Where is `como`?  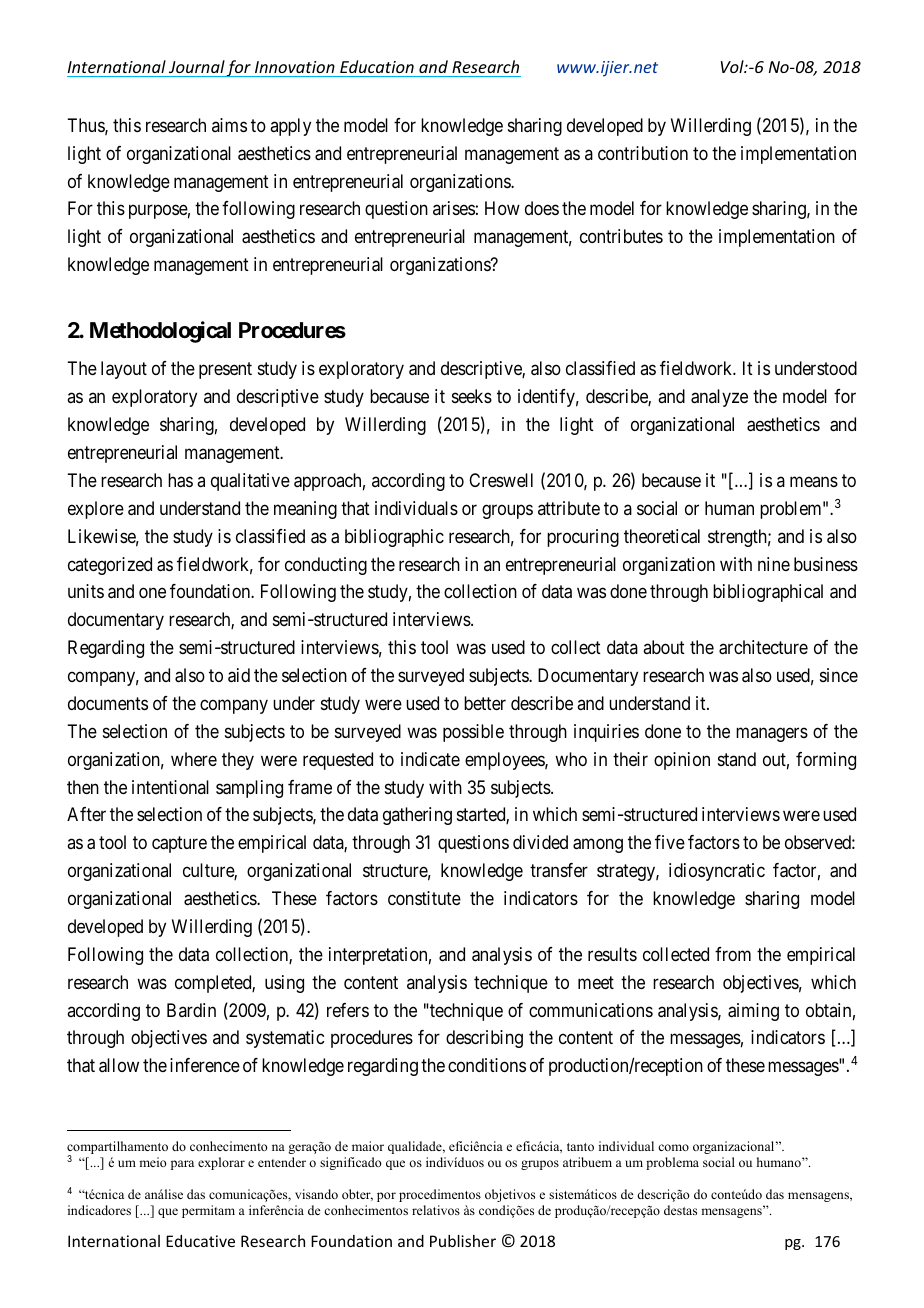 como is located at coordinates (673, 1147).
